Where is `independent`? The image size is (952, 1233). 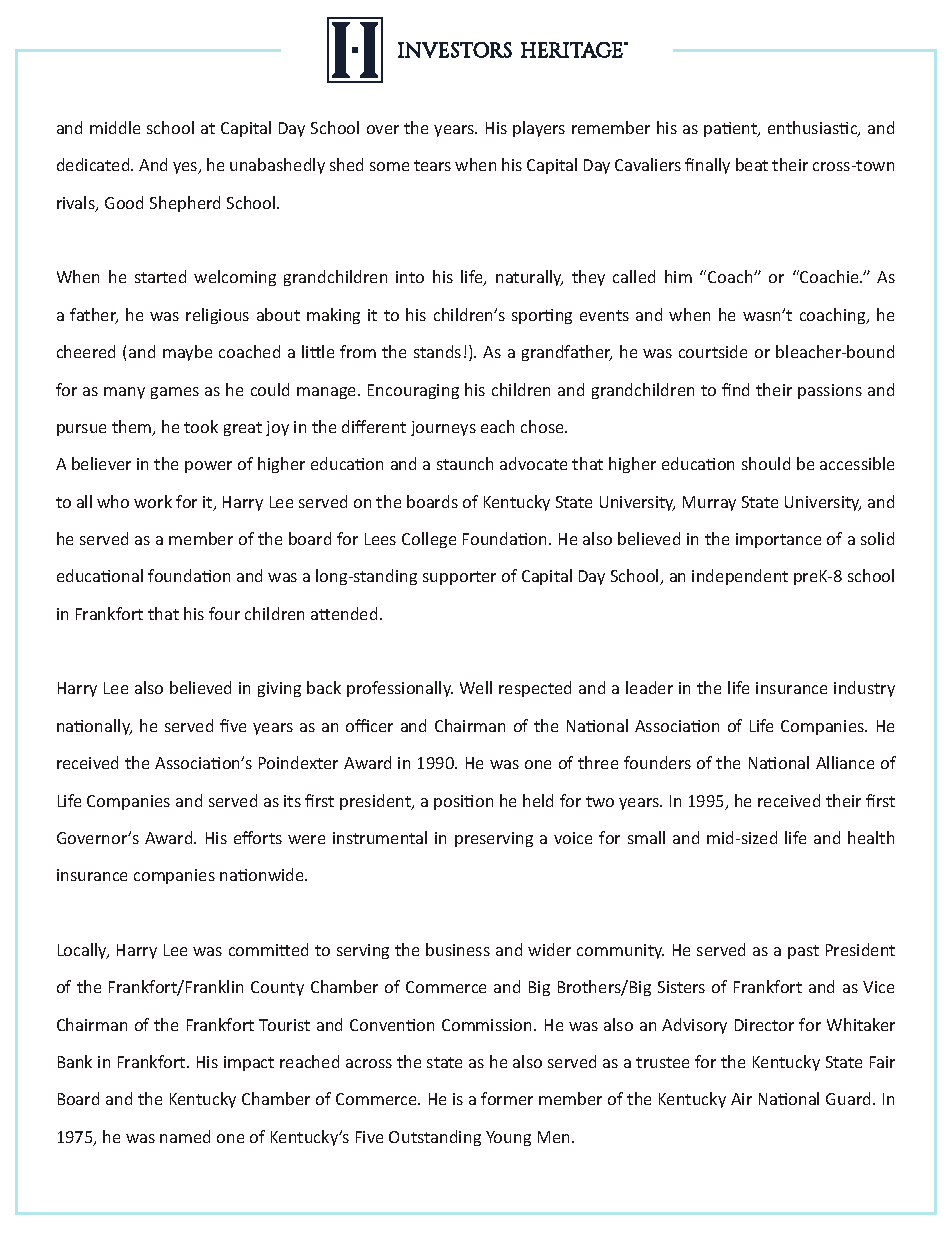 independent is located at coordinates (740, 577).
